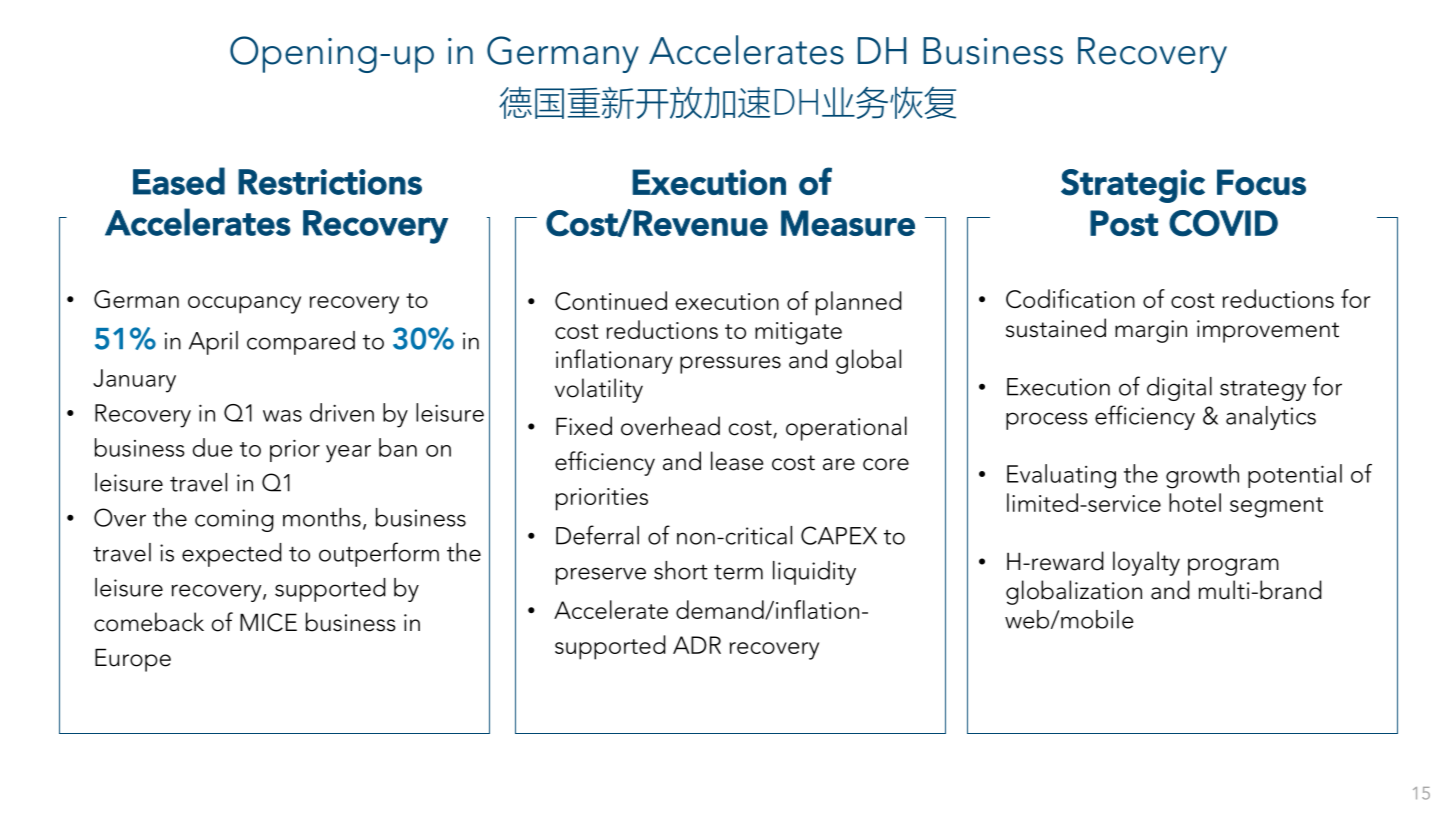 This screenshot has width=1456, height=819. I want to click on Strategic, so click(1133, 186).
